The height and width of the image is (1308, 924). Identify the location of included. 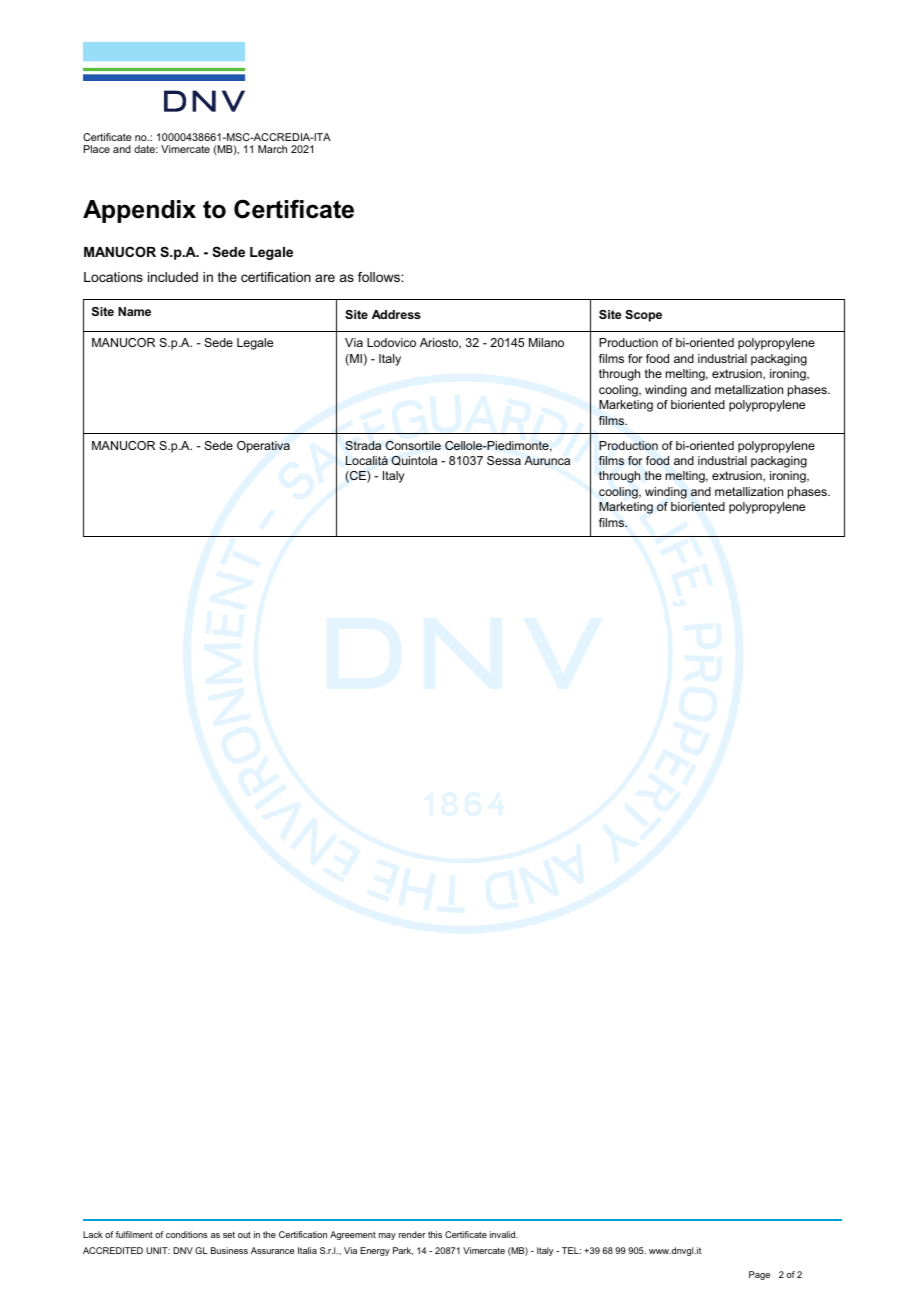
(173, 277).
